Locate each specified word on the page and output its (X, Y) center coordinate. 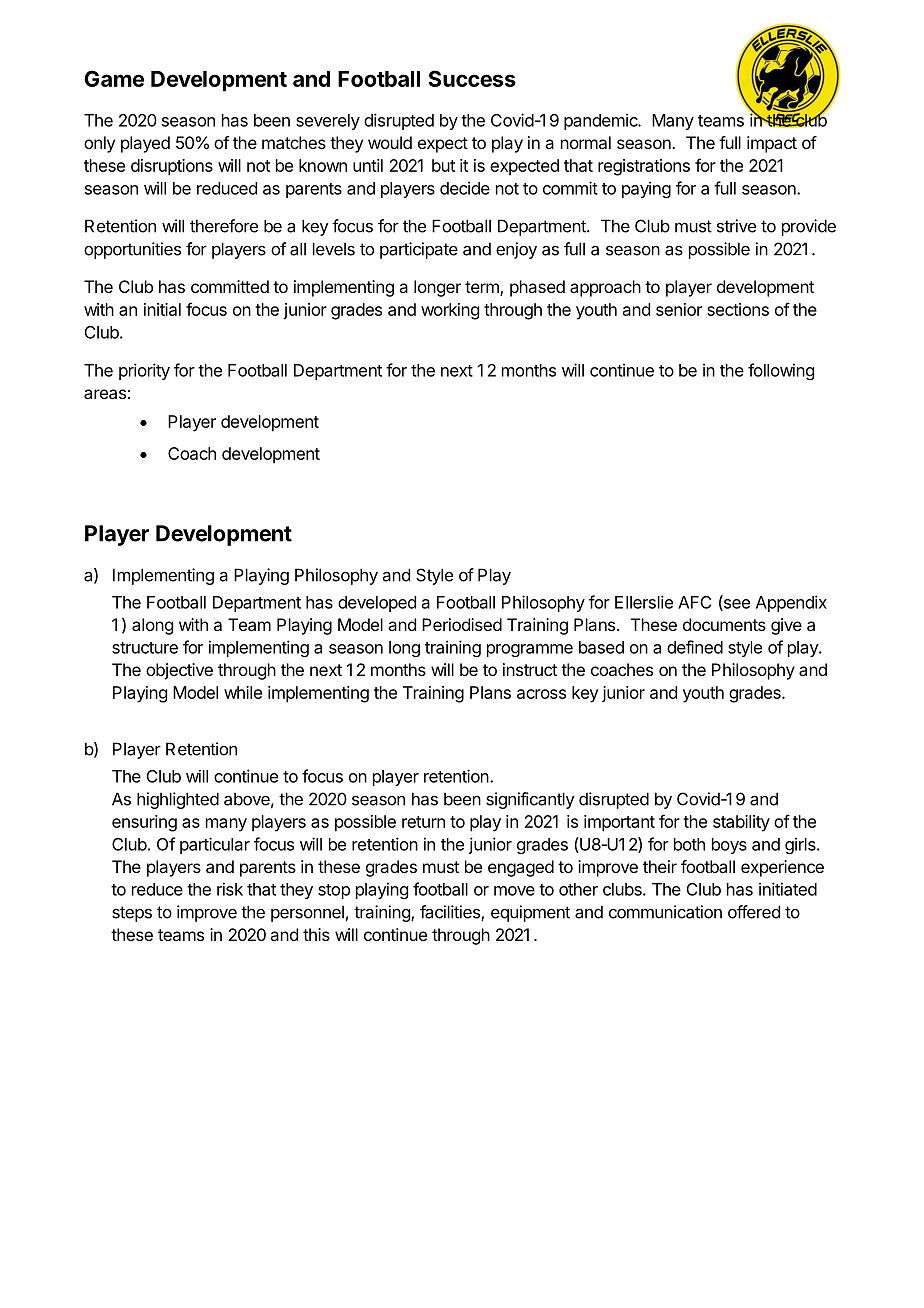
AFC (694, 602)
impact (772, 144)
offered (754, 912)
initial (162, 309)
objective (179, 671)
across (541, 694)
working (450, 311)
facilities (451, 913)
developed (377, 604)
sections (738, 309)
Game (114, 78)
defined (695, 647)
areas (105, 394)
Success (472, 78)
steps (132, 914)
